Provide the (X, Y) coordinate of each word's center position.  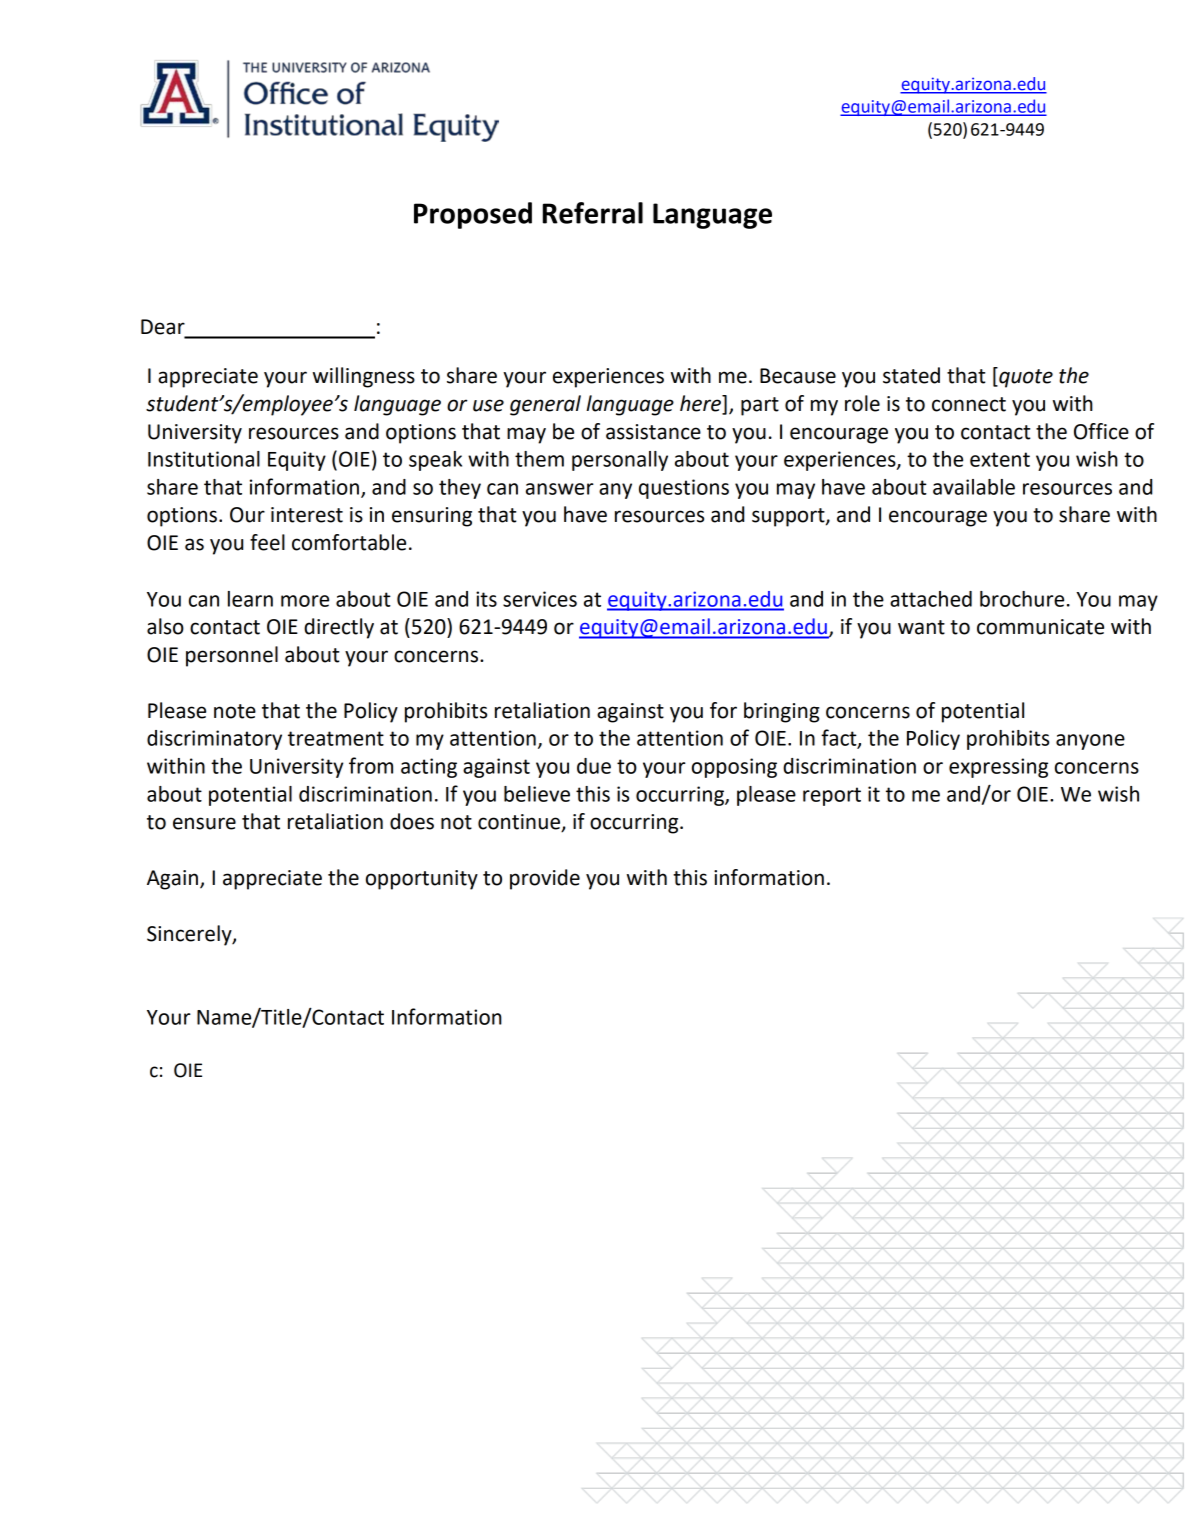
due (594, 766)
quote (1025, 377)
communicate (1040, 627)
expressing (998, 768)
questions (684, 489)
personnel (232, 656)
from (371, 765)
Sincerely (190, 935)
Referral (593, 213)
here (701, 404)
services (540, 599)
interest (307, 515)
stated (911, 375)
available (974, 487)
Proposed (473, 215)
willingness (364, 377)
